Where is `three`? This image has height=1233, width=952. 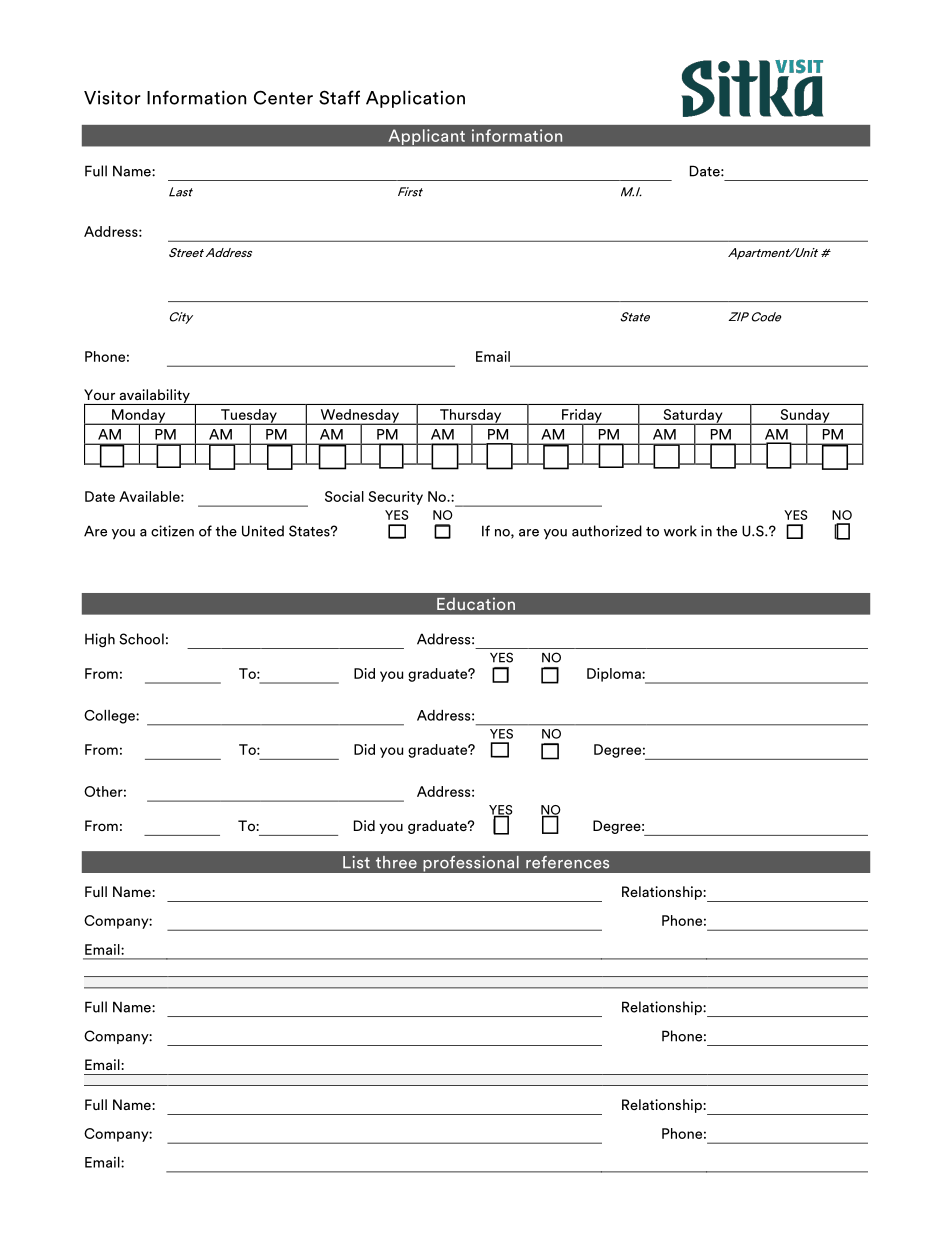 three is located at coordinates (396, 862).
